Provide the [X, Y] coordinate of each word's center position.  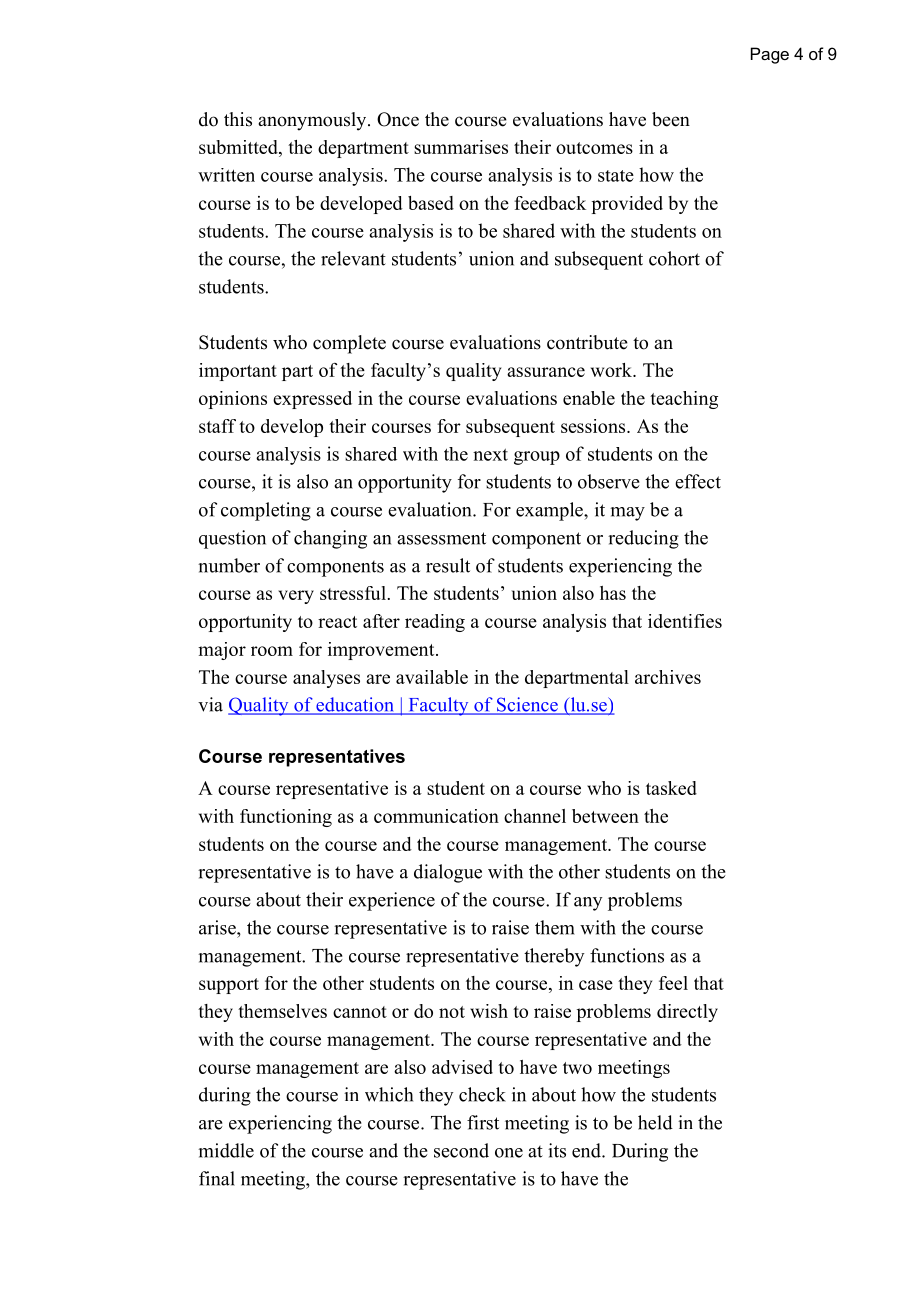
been [671, 119]
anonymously [313, 121]
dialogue [448, 873]
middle [226, 1150]
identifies [685, 621]
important [238, 372]
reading [435, 623]
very [296, 597]
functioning [286, 818]
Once [398, 119]
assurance [546, 372]
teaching [684, 400]
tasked [671, 788]
